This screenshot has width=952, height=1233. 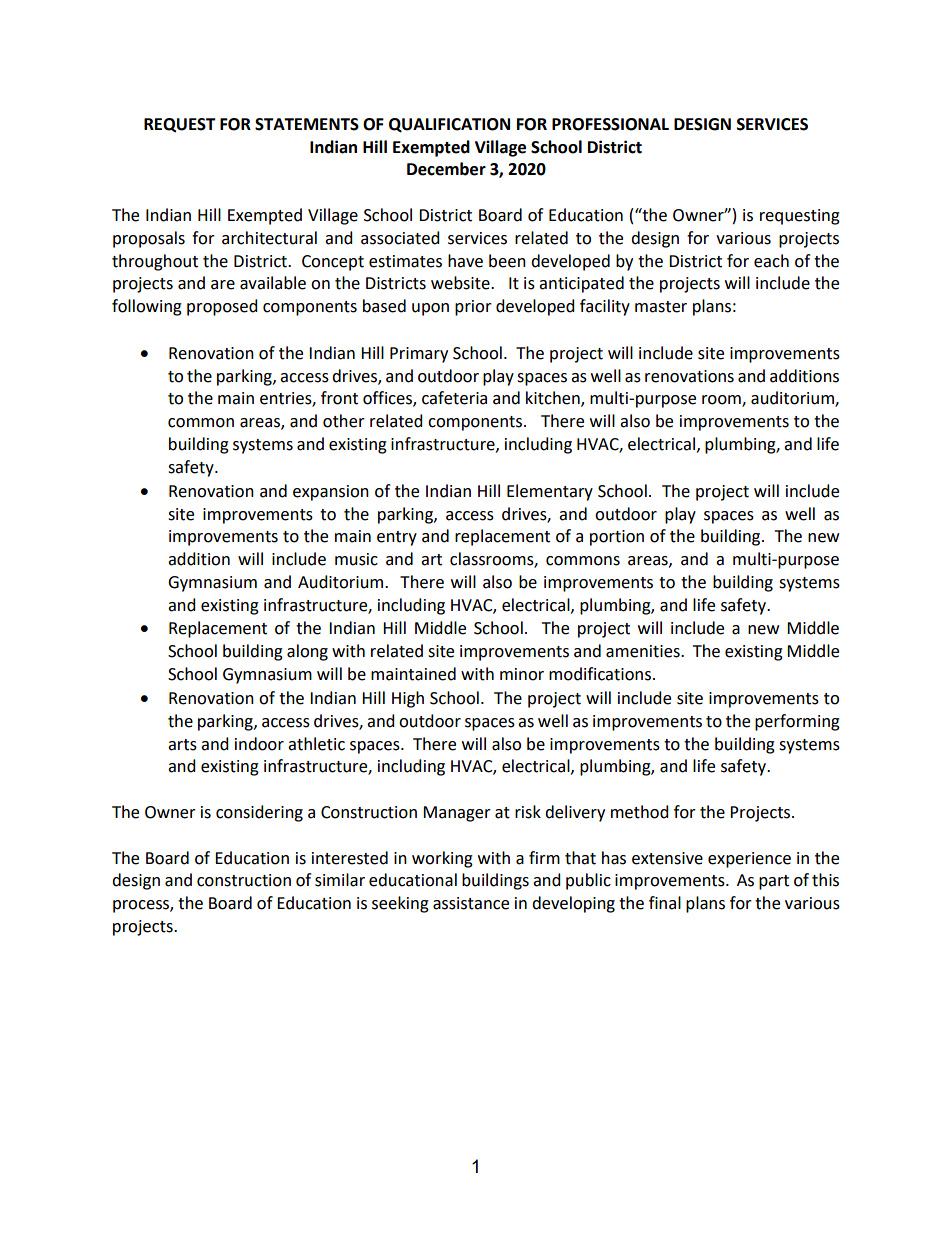 What do you see at coordinates (610, 124) in the screenshot?
I see `PROFESSIONAL` at bounding box center [610, 124].
